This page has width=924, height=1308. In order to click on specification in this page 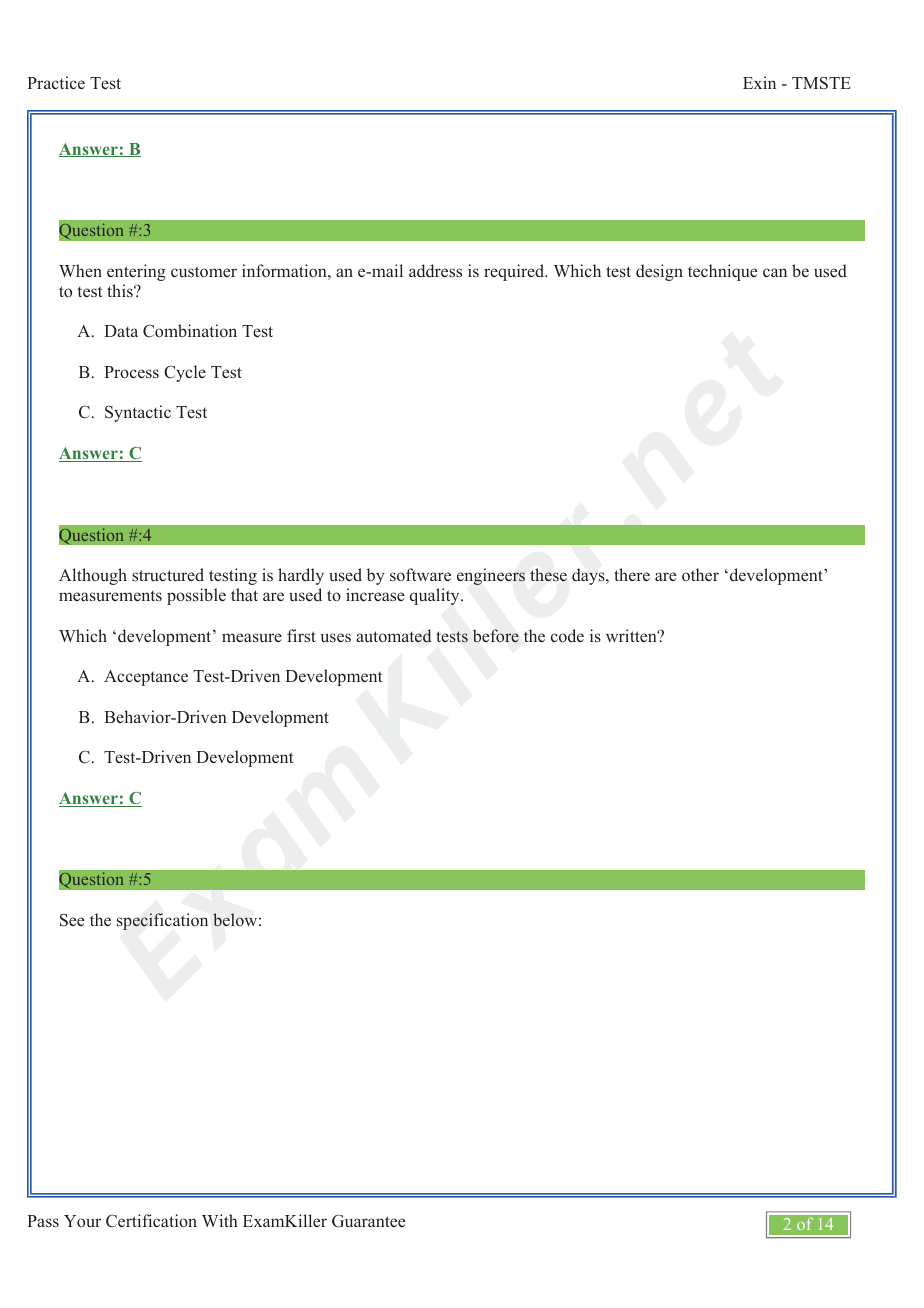, I will do `click(162, 921)`.
